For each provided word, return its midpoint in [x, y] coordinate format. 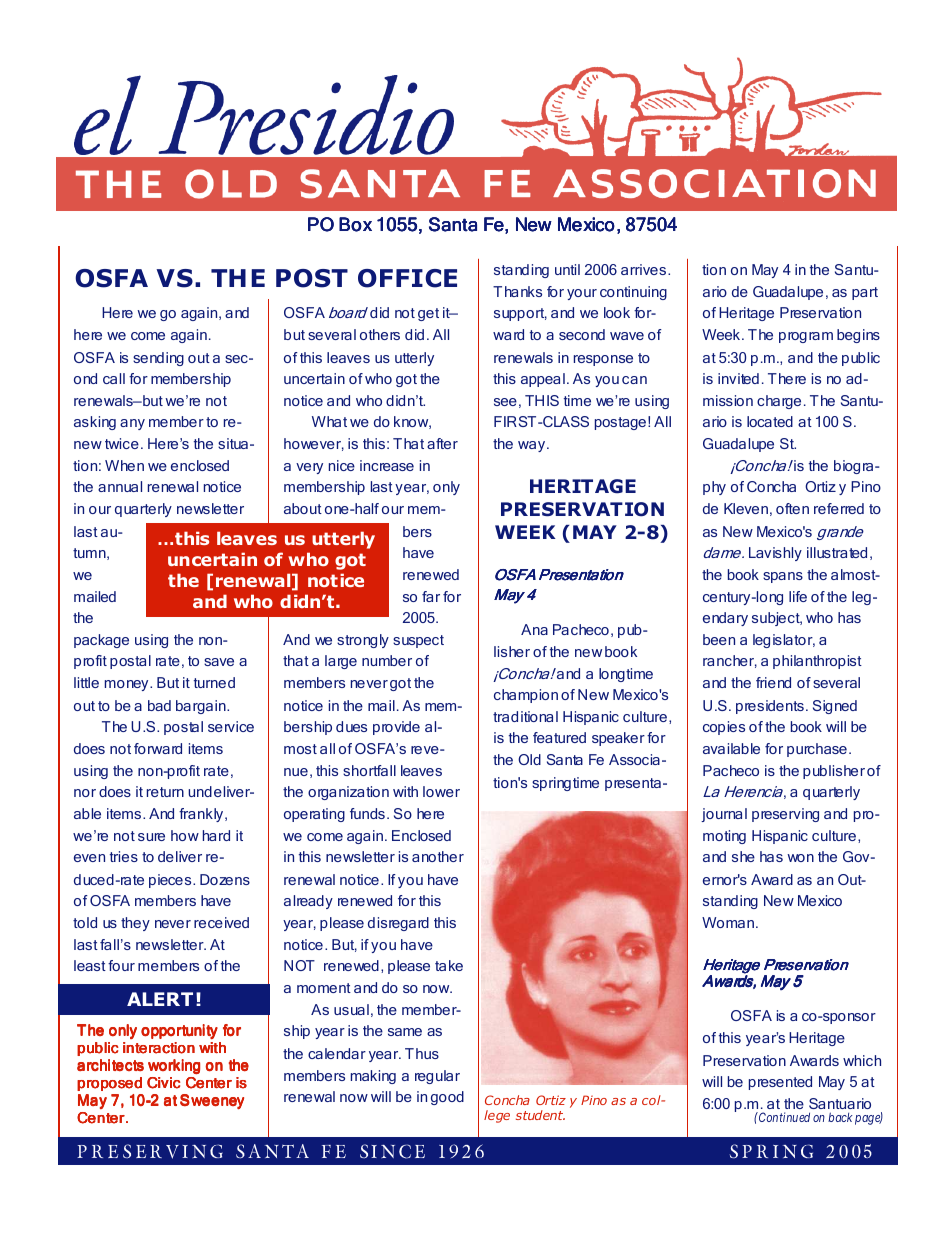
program [806, 337]
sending [158, 359]
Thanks [517, 291]
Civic [163, 1083]
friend [773, 682]
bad [159, 705]
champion [526, 696]
